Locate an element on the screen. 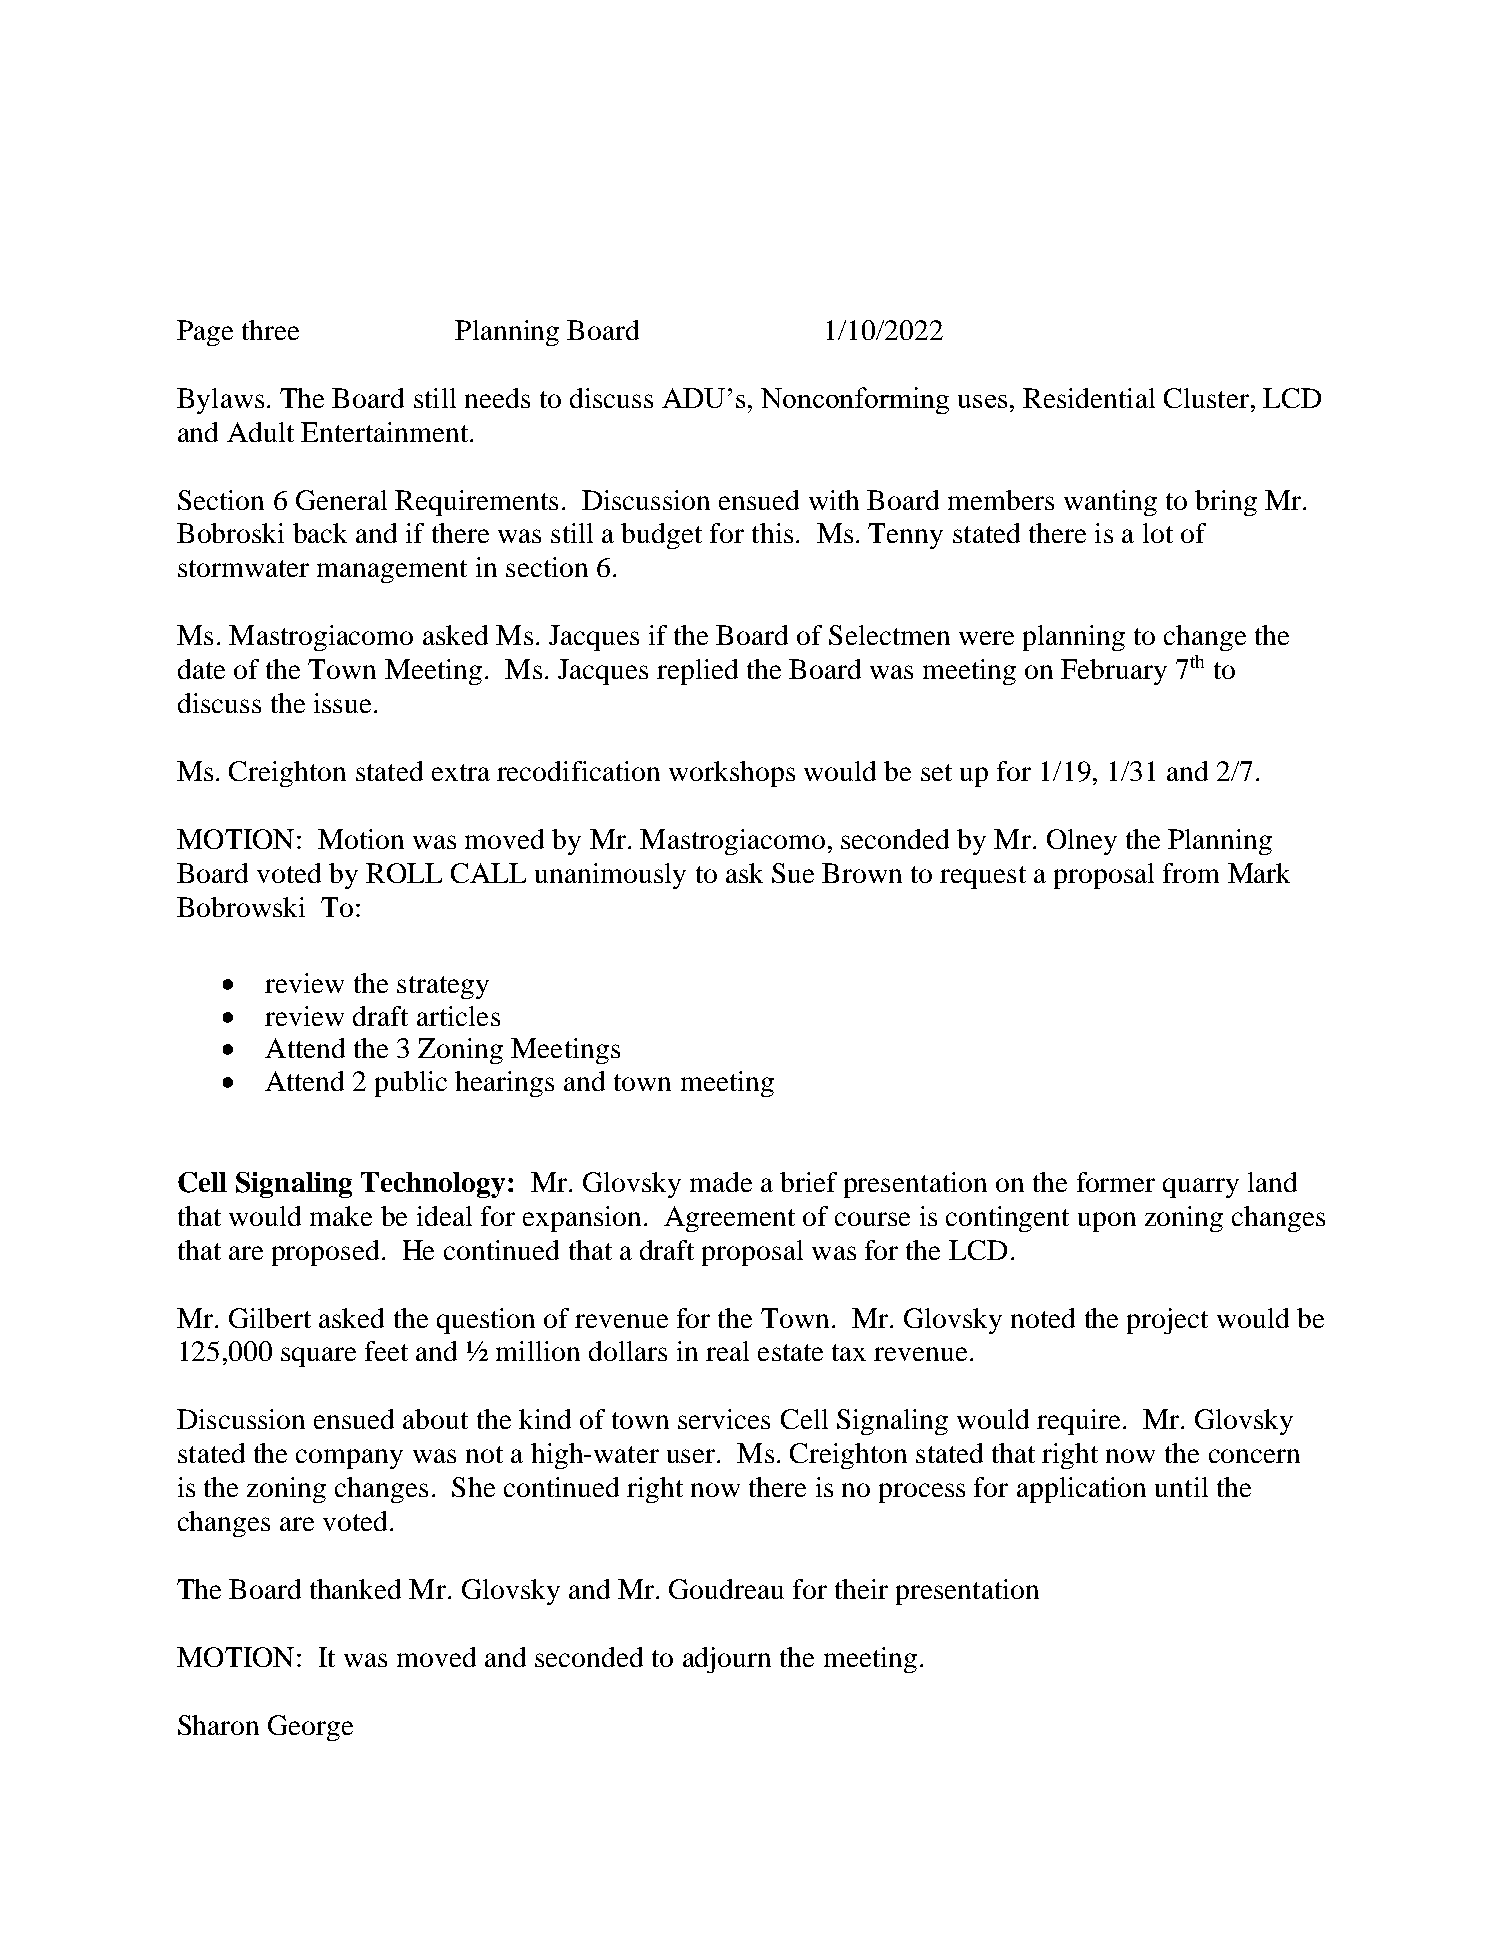  application is located at coordinates (1081, 1490).
